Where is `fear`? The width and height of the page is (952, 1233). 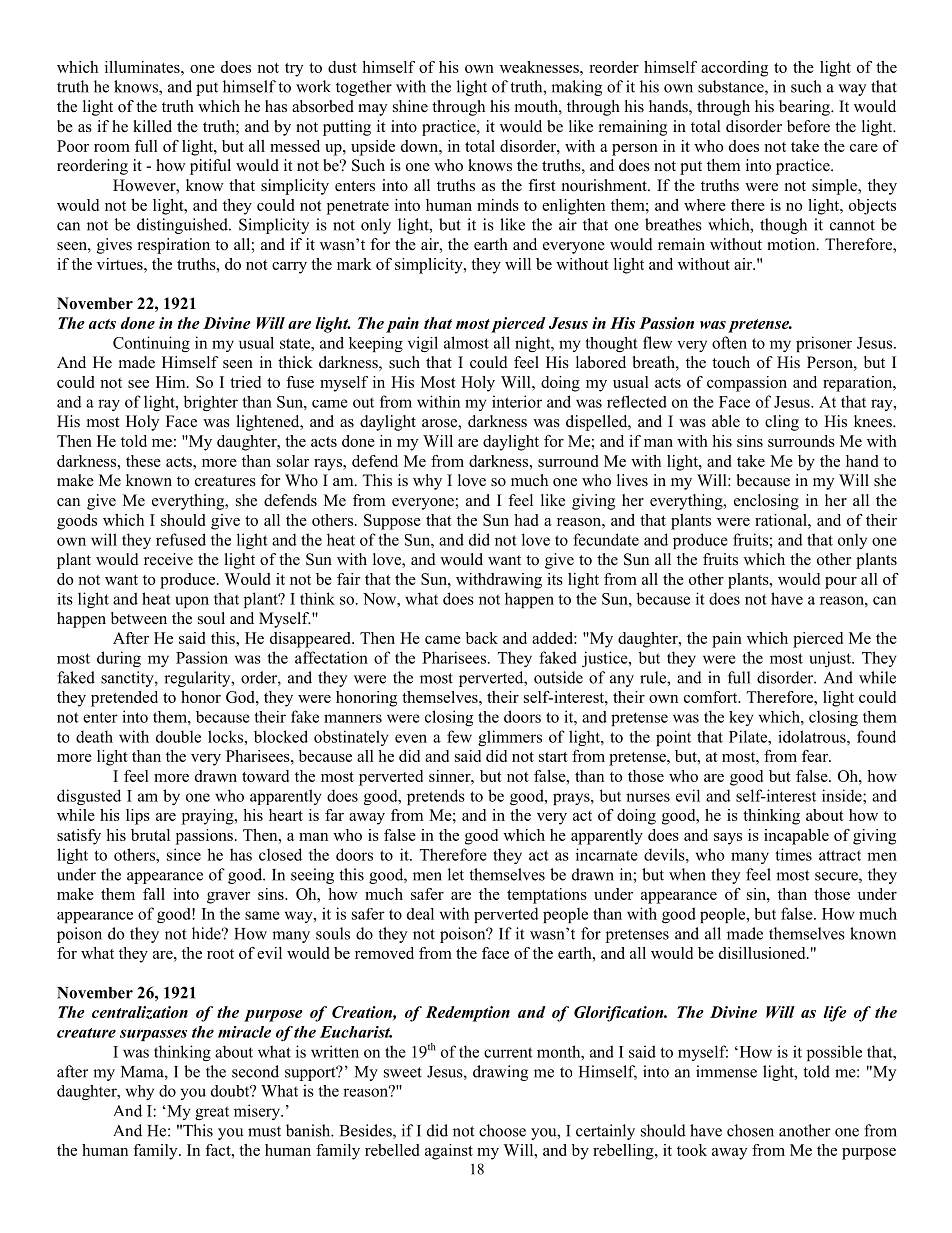 fear is located at coordinates (816, 756).
